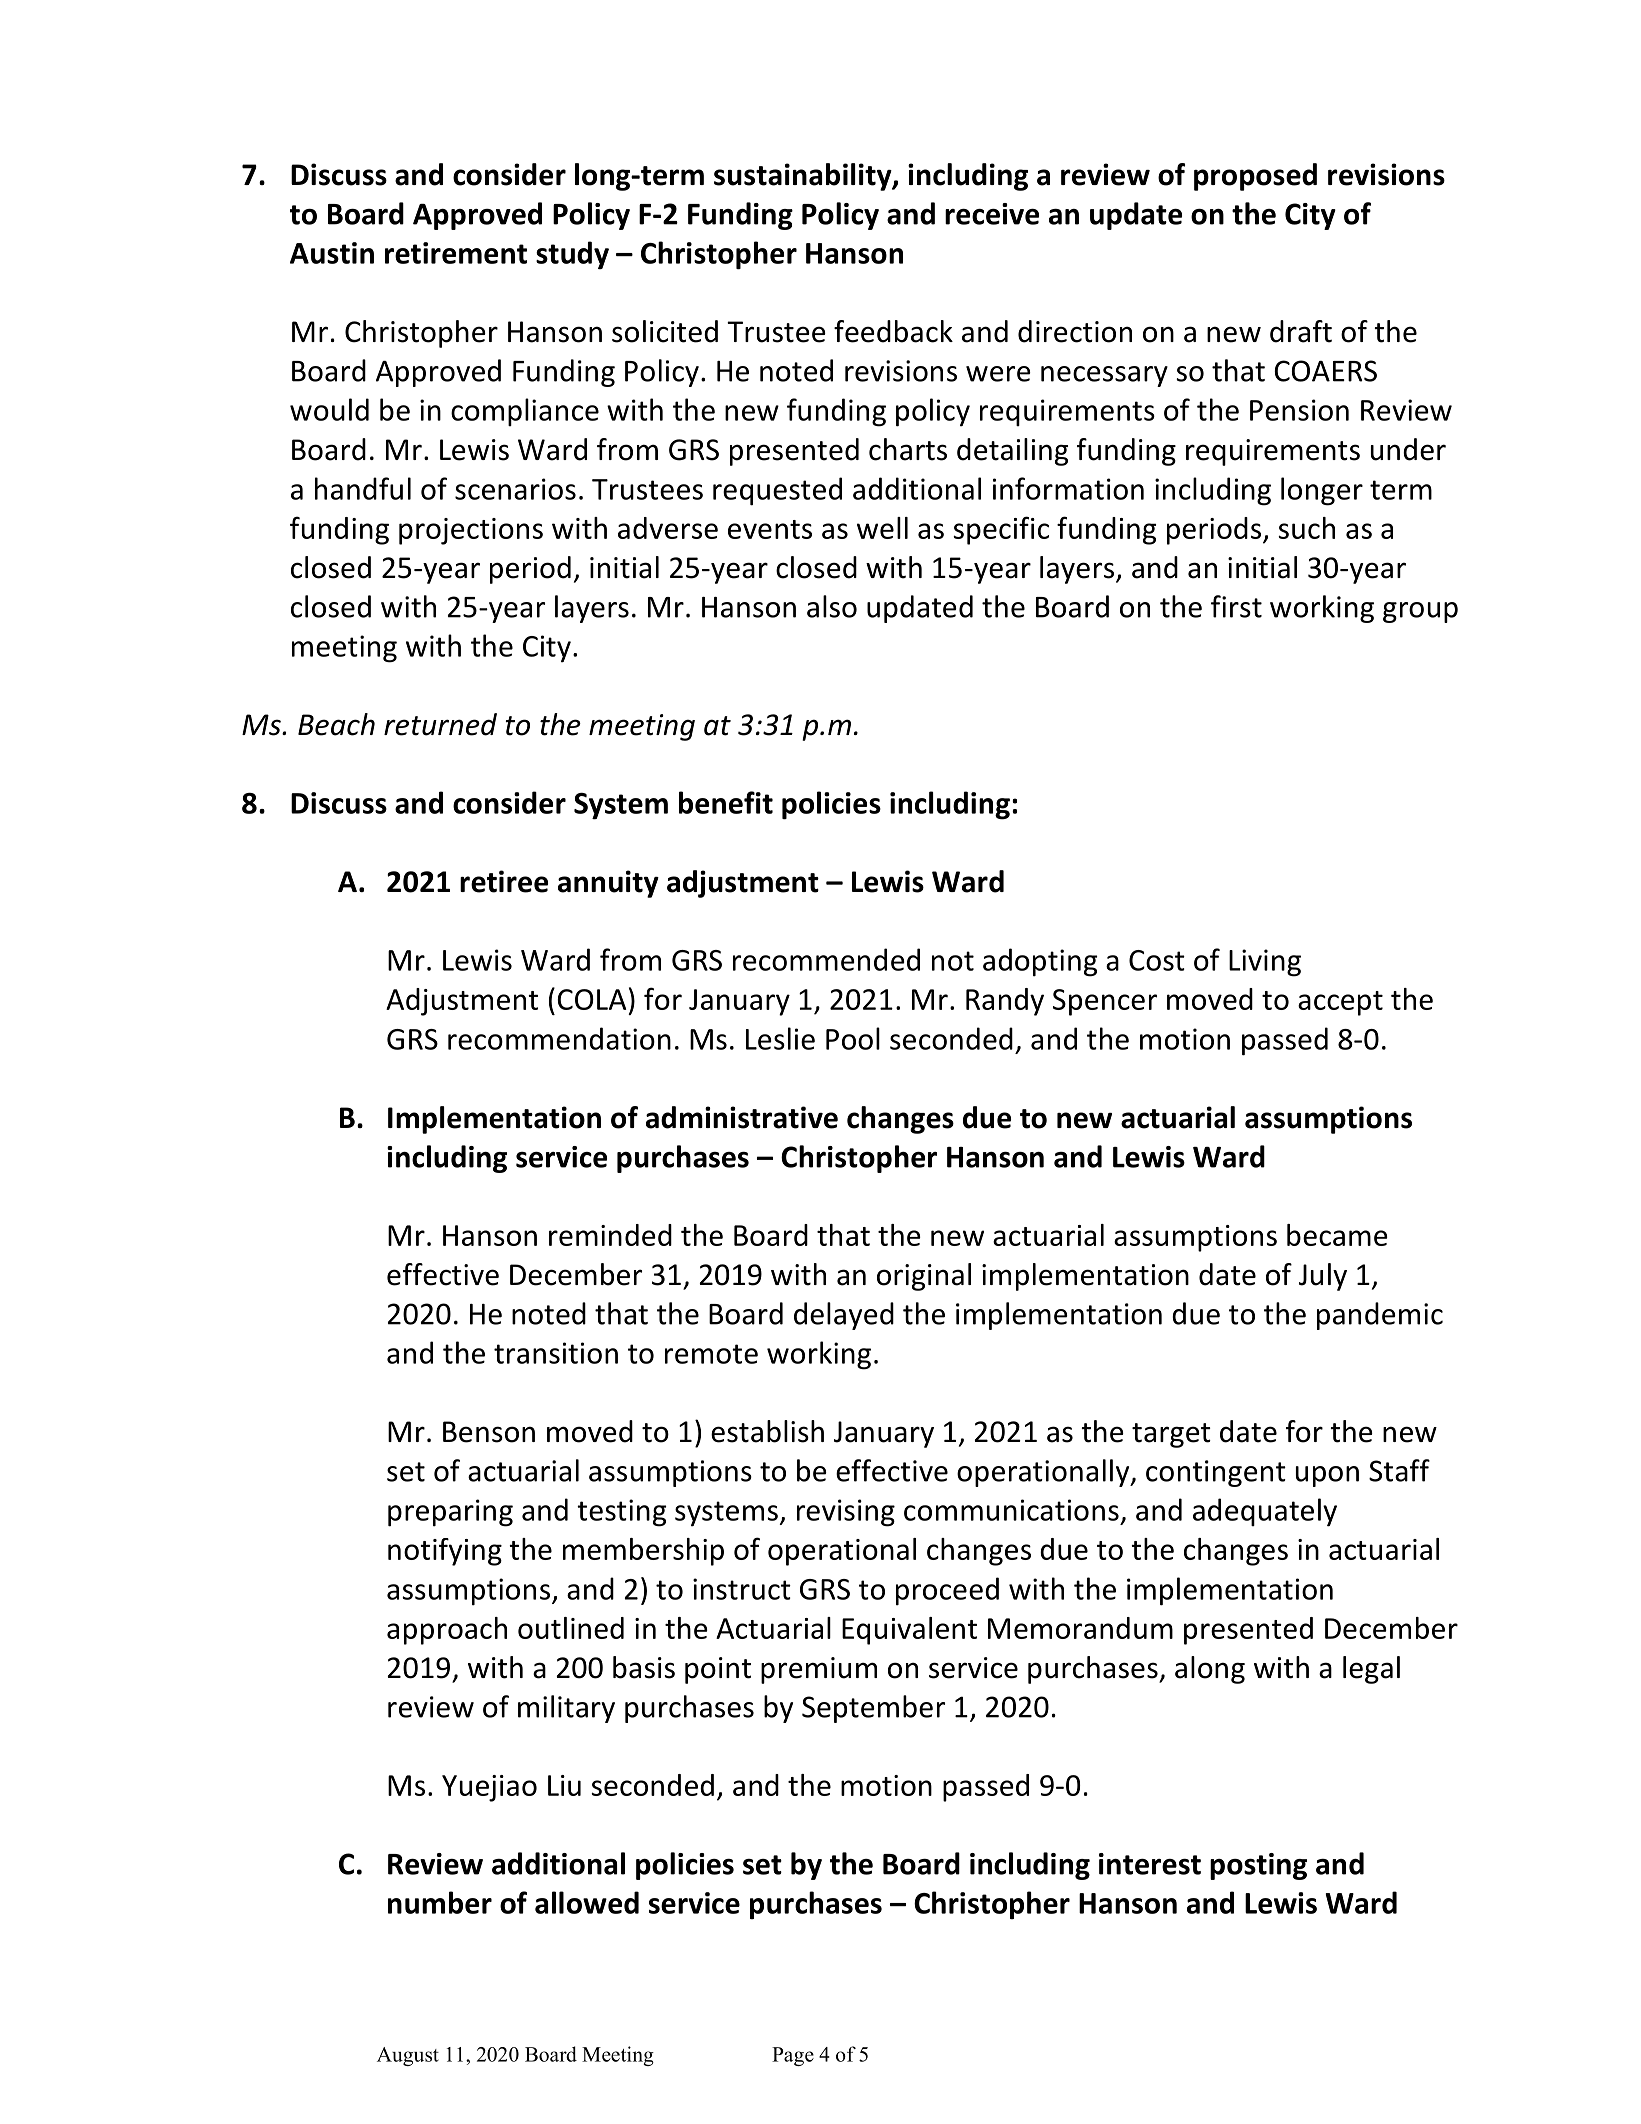  I want to click on Page, so click(793, 2056).
